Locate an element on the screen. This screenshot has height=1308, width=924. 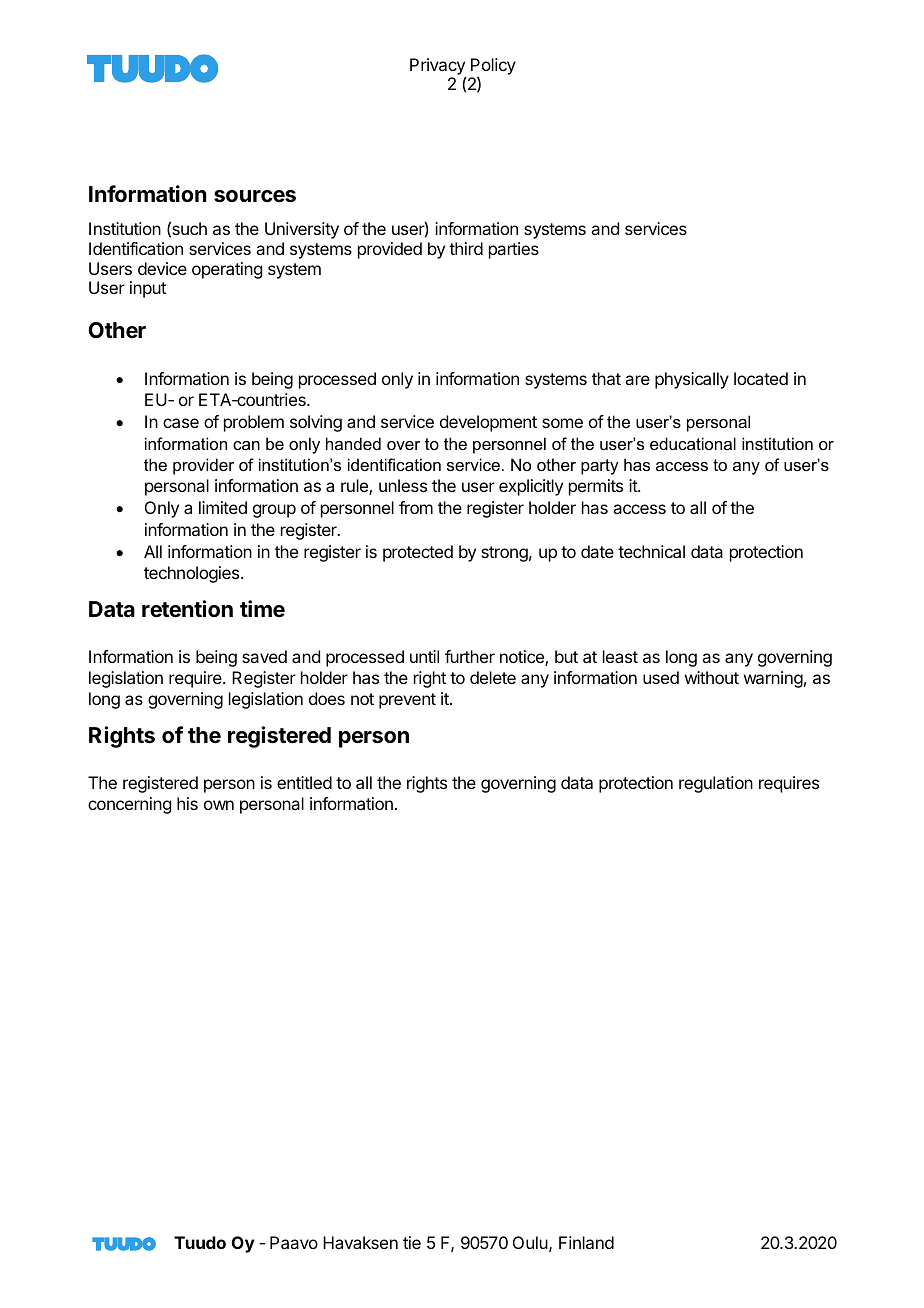
regulation is located at coordinates (716, 784).
